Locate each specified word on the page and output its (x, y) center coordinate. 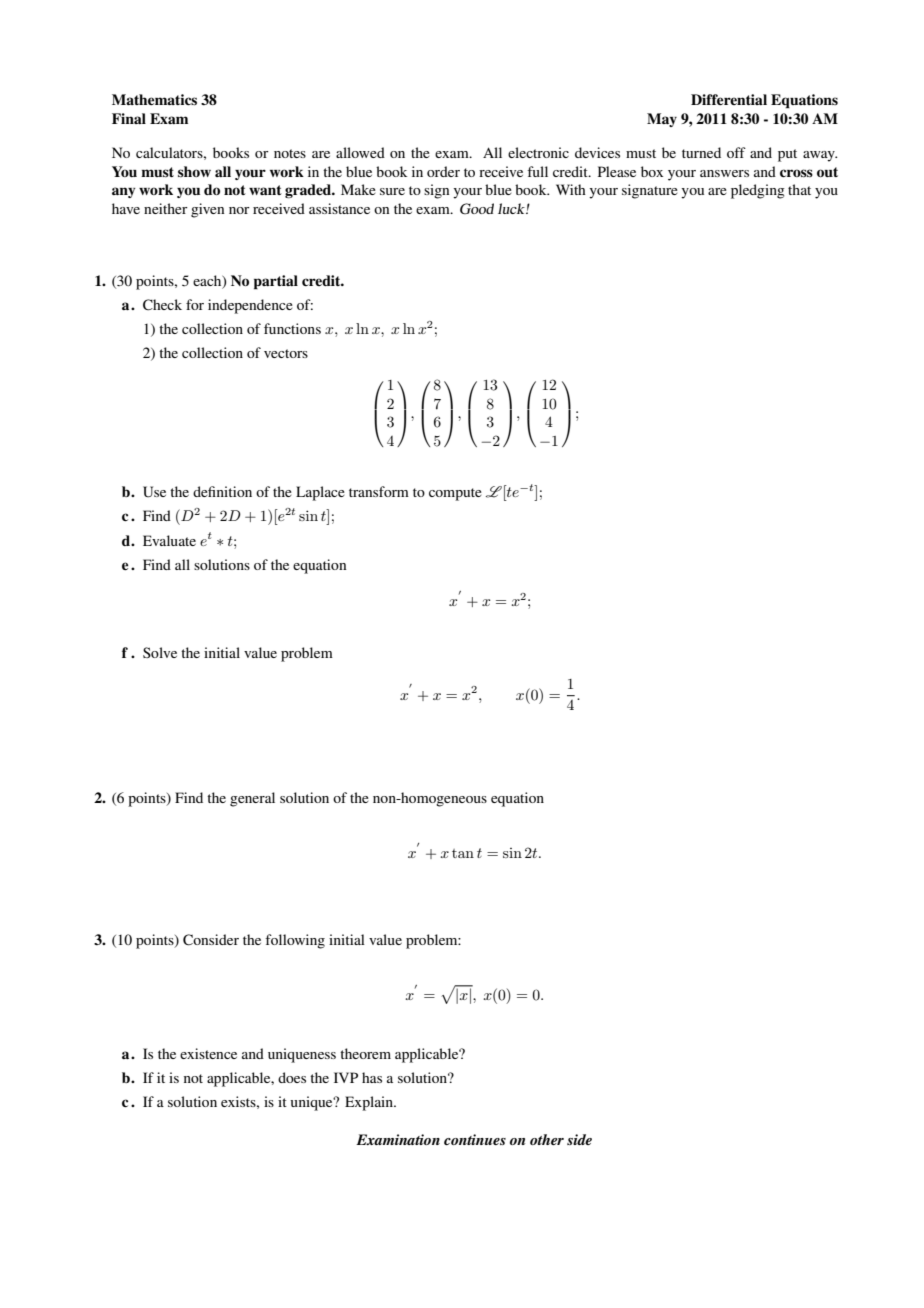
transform (379, 491)
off (736, 152)
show (194, 171)
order (443, 171)
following (295, 941)
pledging (758, 191)
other (547, 1139)
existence (208, 1053)
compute (455, 494)
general (252, 799)
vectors (286, 353)
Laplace (320, 493)
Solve (160, 652)
